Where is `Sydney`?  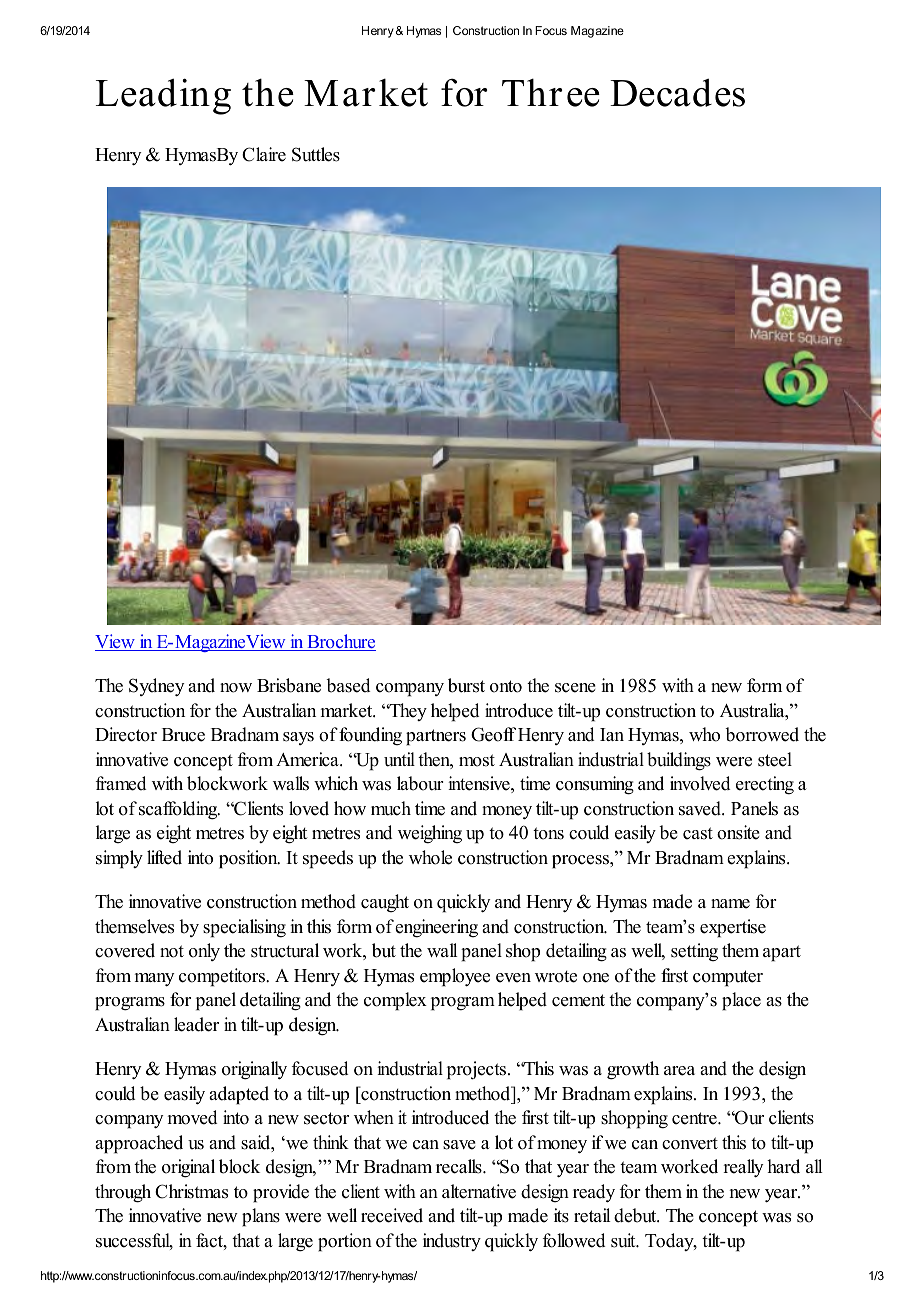 Sydney is located at coordinates (156, 687).
